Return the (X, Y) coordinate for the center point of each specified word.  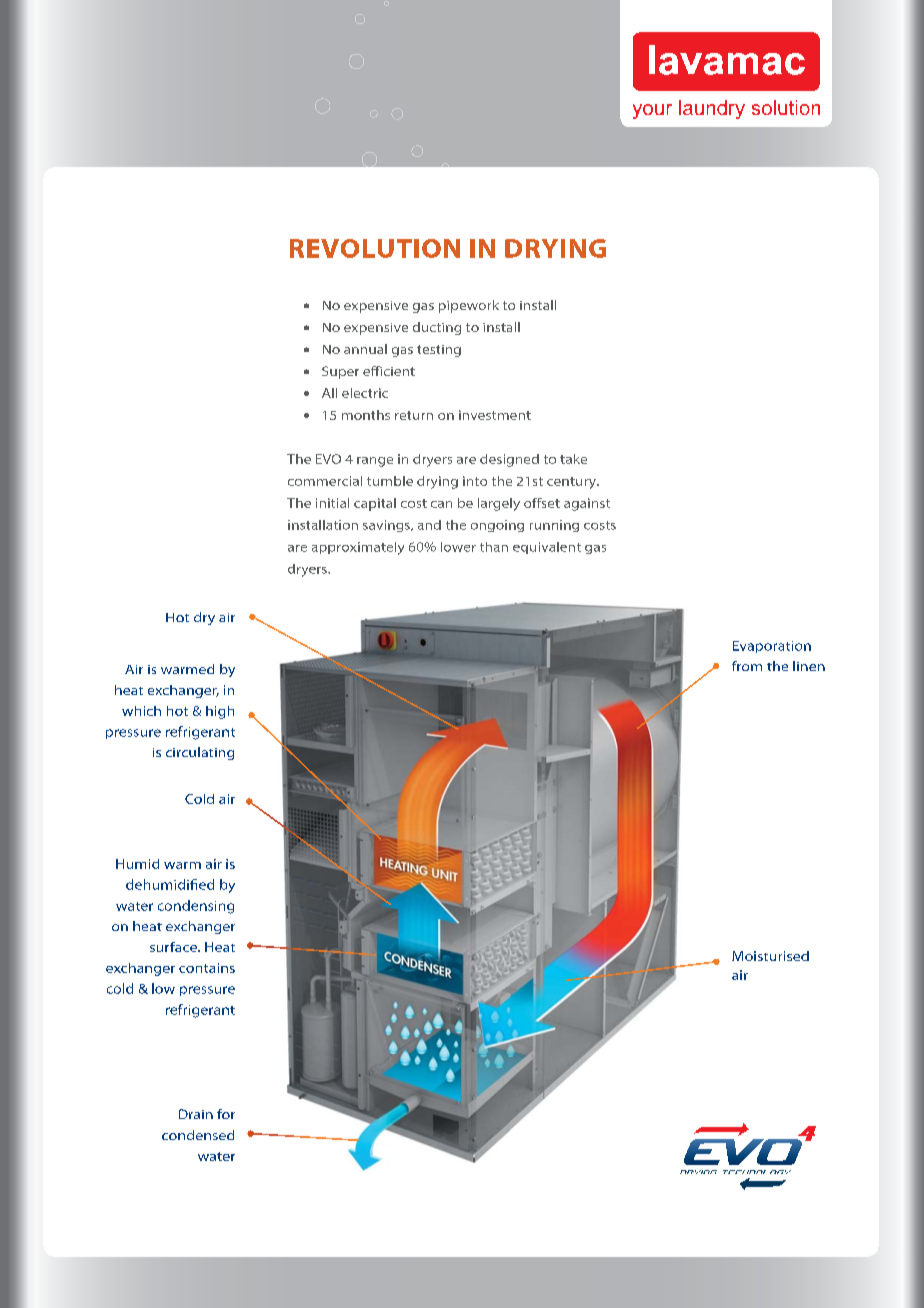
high (220, 712)
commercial (325, 481)
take (573, 459)
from (747, 666)
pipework (469, 306)
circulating (200, 753)
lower (458, 547)
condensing (196, 907)
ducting (437, 328)
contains (207, 968)
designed (509, 460)
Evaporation (772, 647)
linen (809, 666)
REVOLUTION (375, 248)
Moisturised (770, 956)
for (226, 1114)
